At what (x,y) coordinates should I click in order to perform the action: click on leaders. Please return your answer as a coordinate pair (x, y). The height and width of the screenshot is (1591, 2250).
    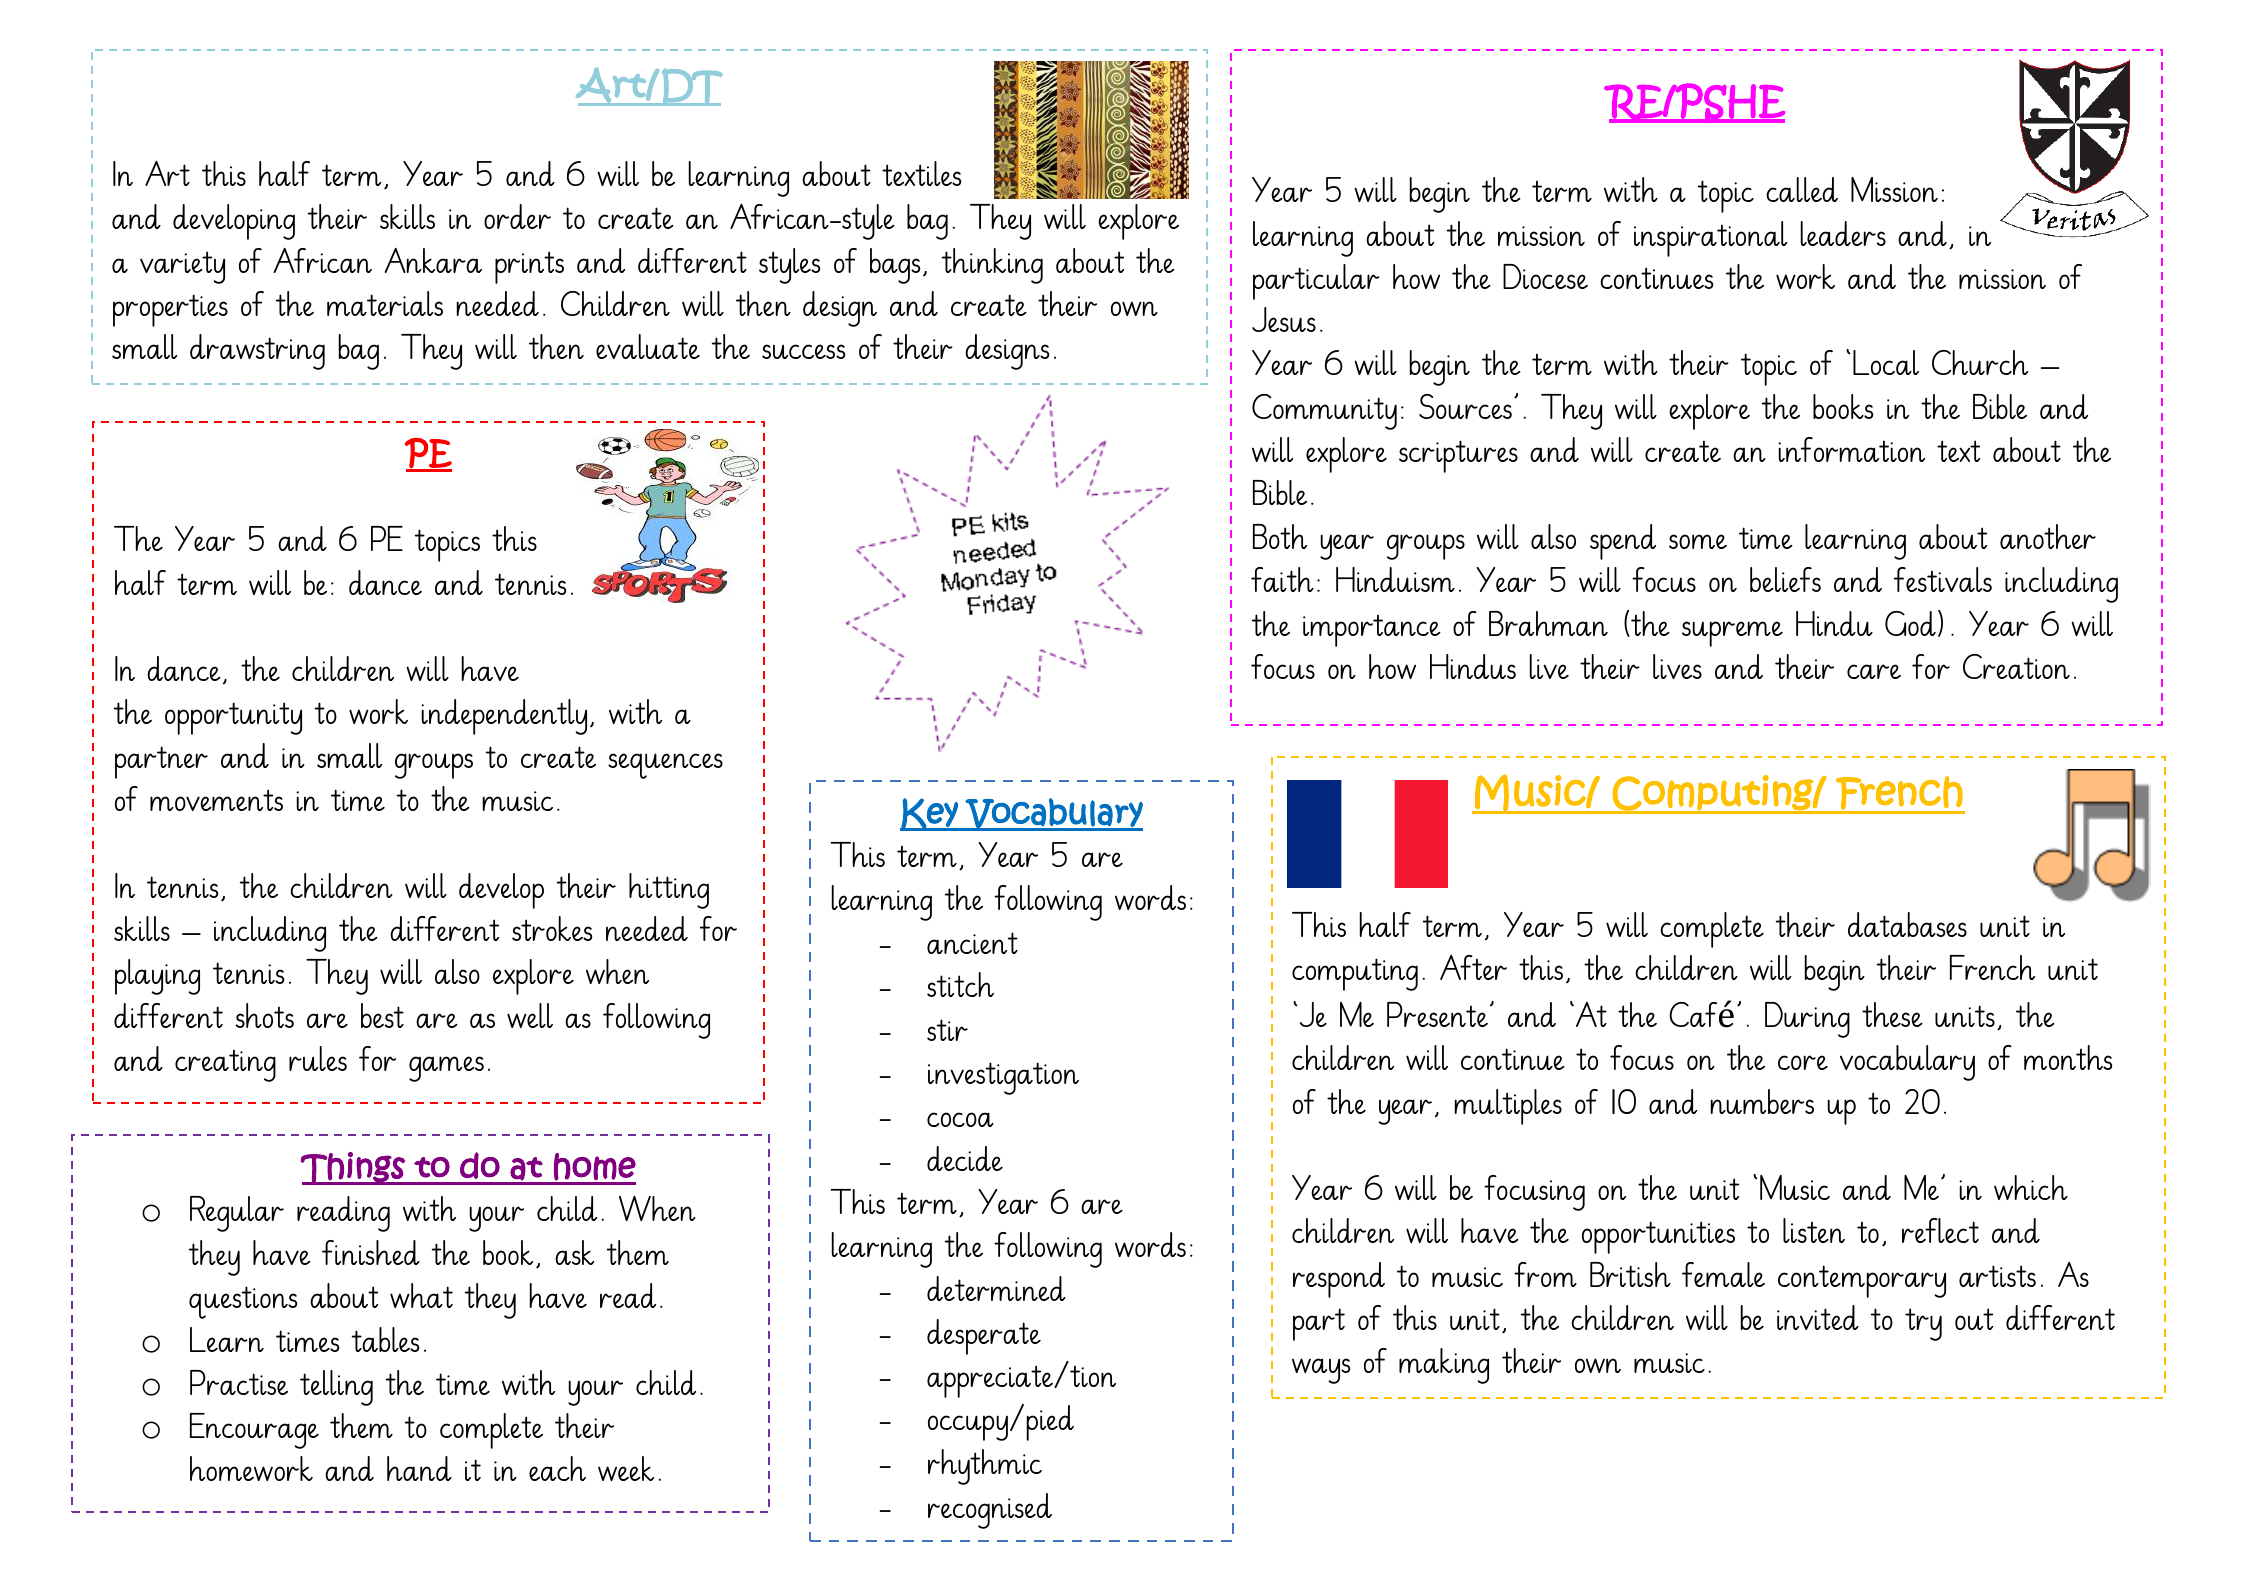
    Looking at the image, I should click on (1843, 233).
